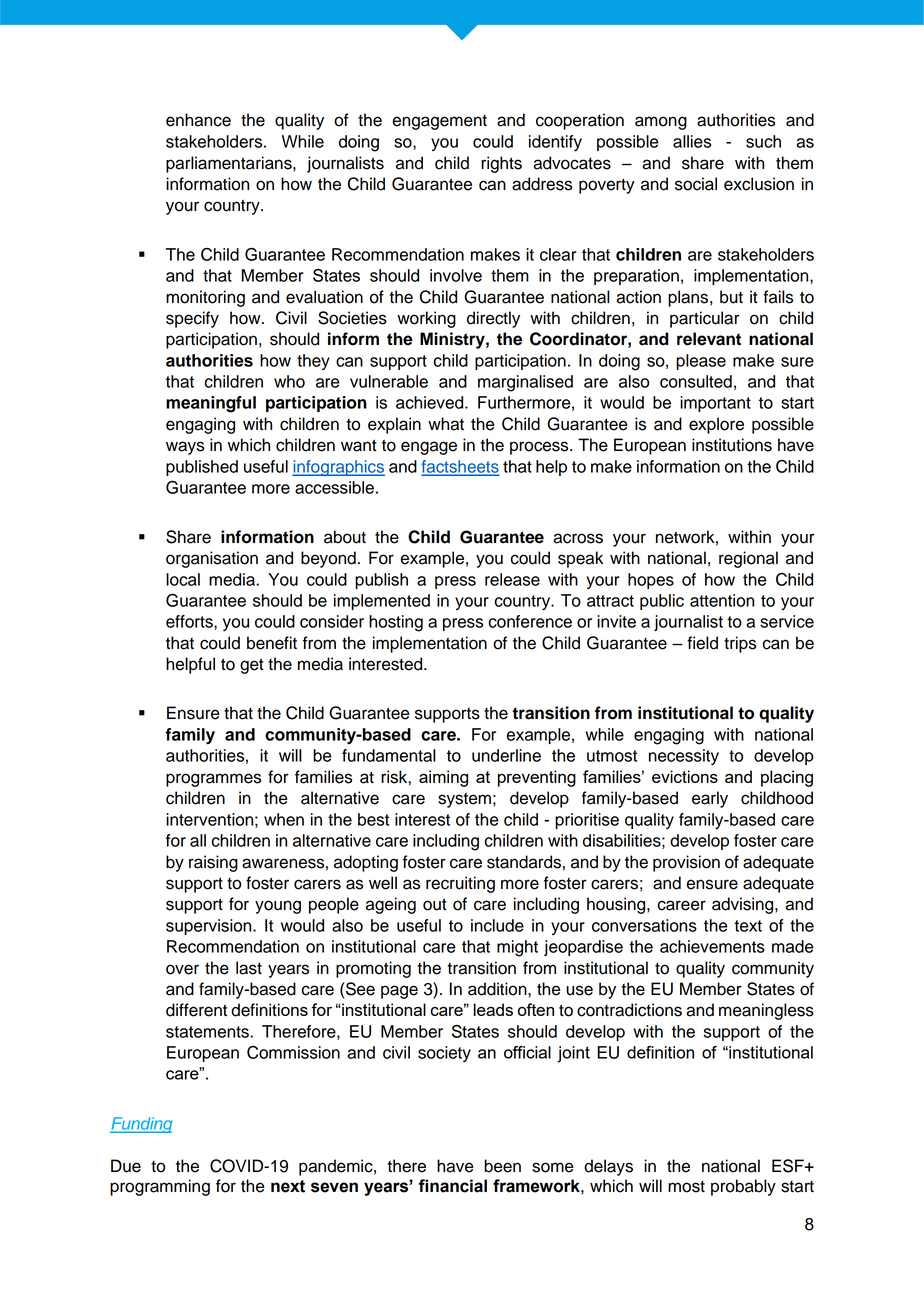 This page has width=924, height=1308. Describe the element at coordinates (702, 643) in the page. I see `field` at that location.
